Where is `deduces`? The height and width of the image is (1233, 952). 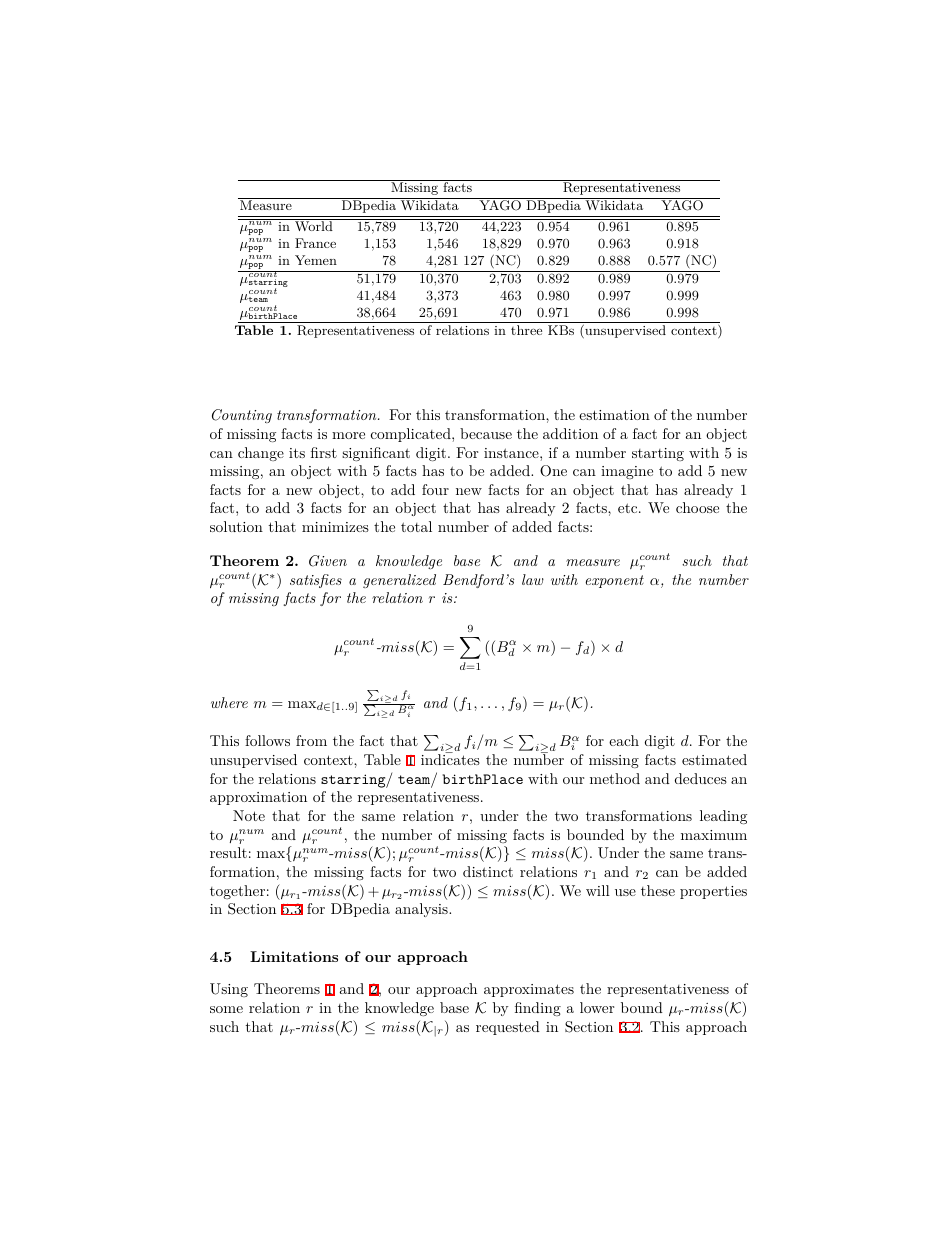
deduces is located at coordinates (701, 778).
